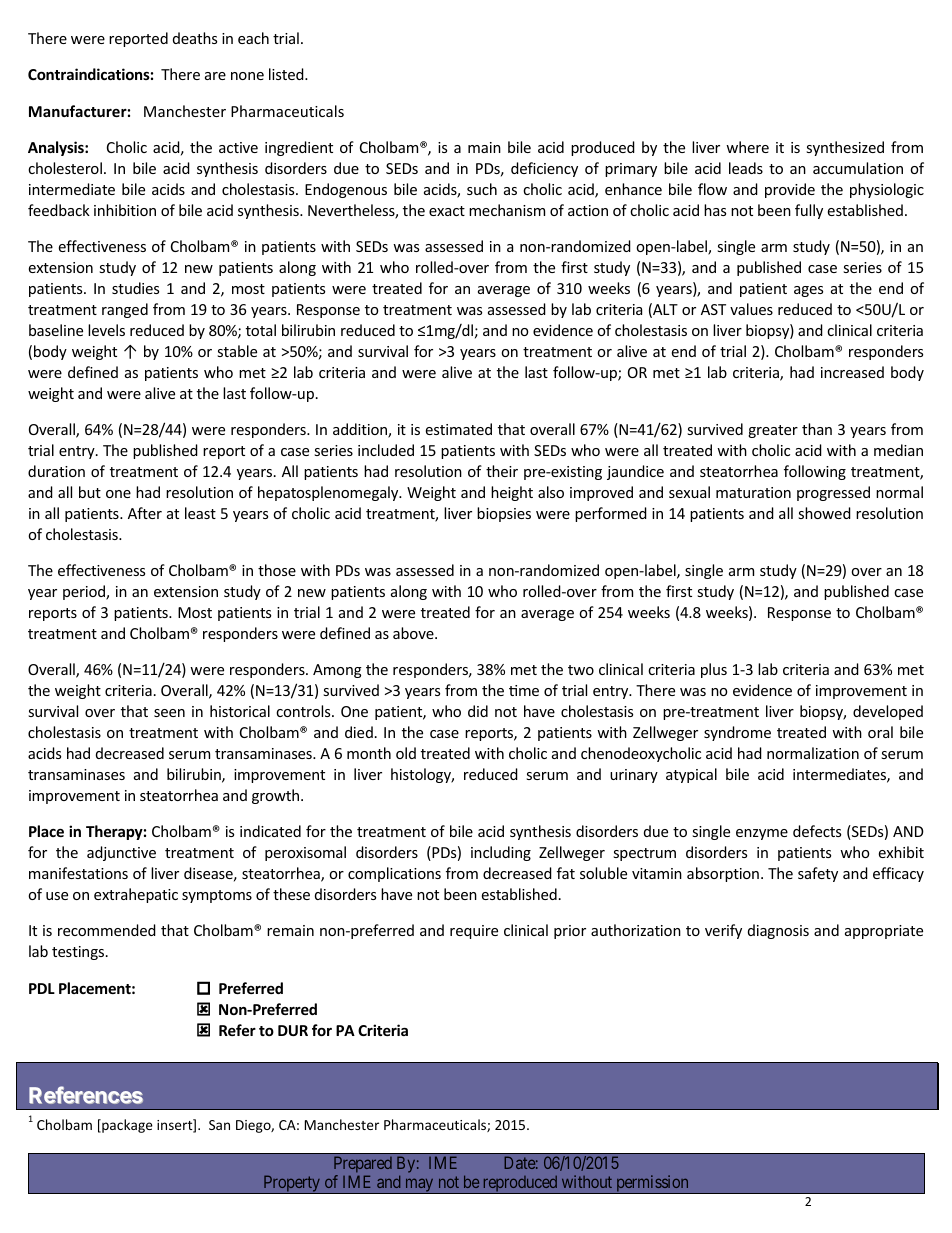  What do you see at coordinates (737, 733) in the image?
I see `syndrome` at bounding box center [737, 733].
